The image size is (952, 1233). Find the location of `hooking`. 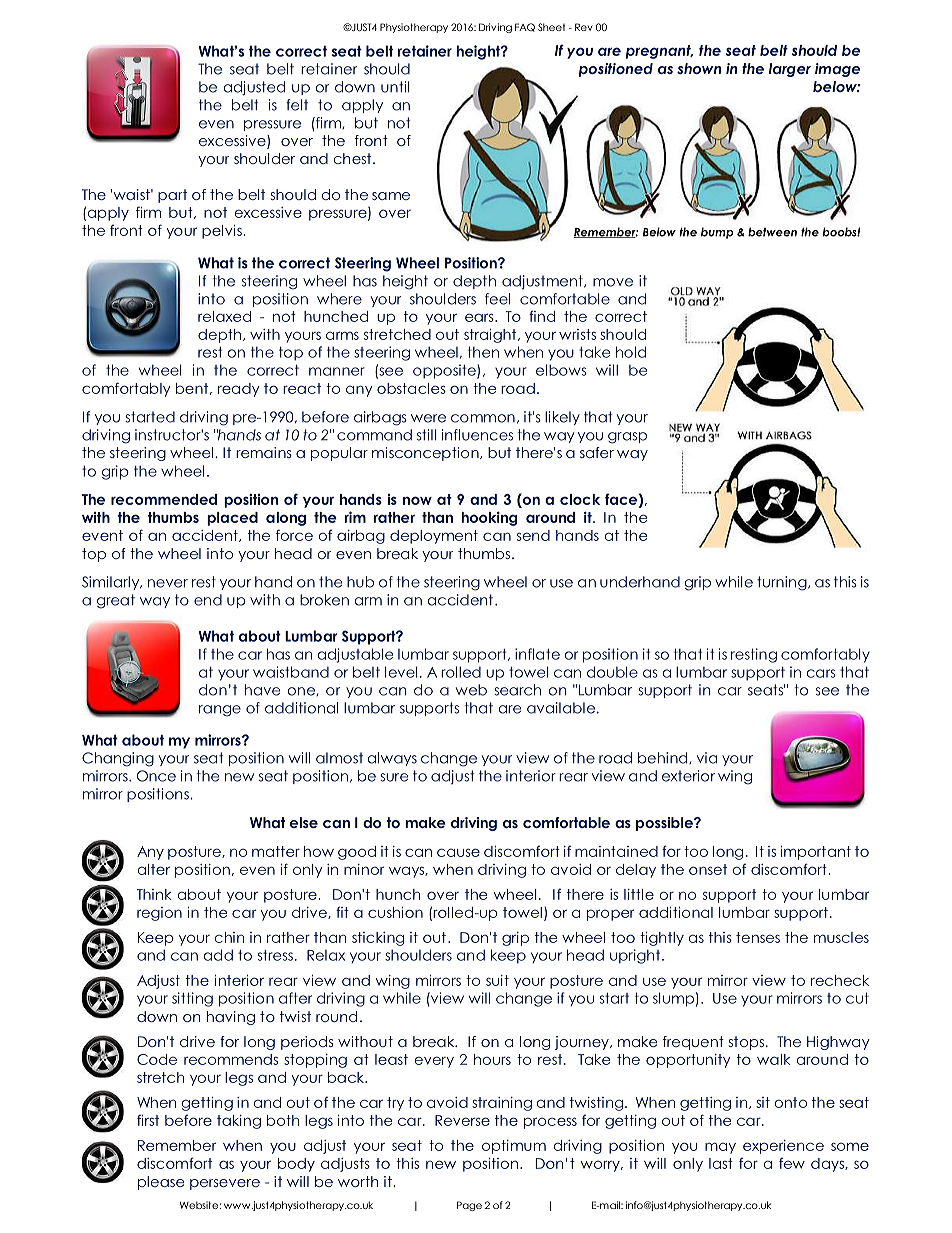

hooking is located at coordinates (489, 518).
